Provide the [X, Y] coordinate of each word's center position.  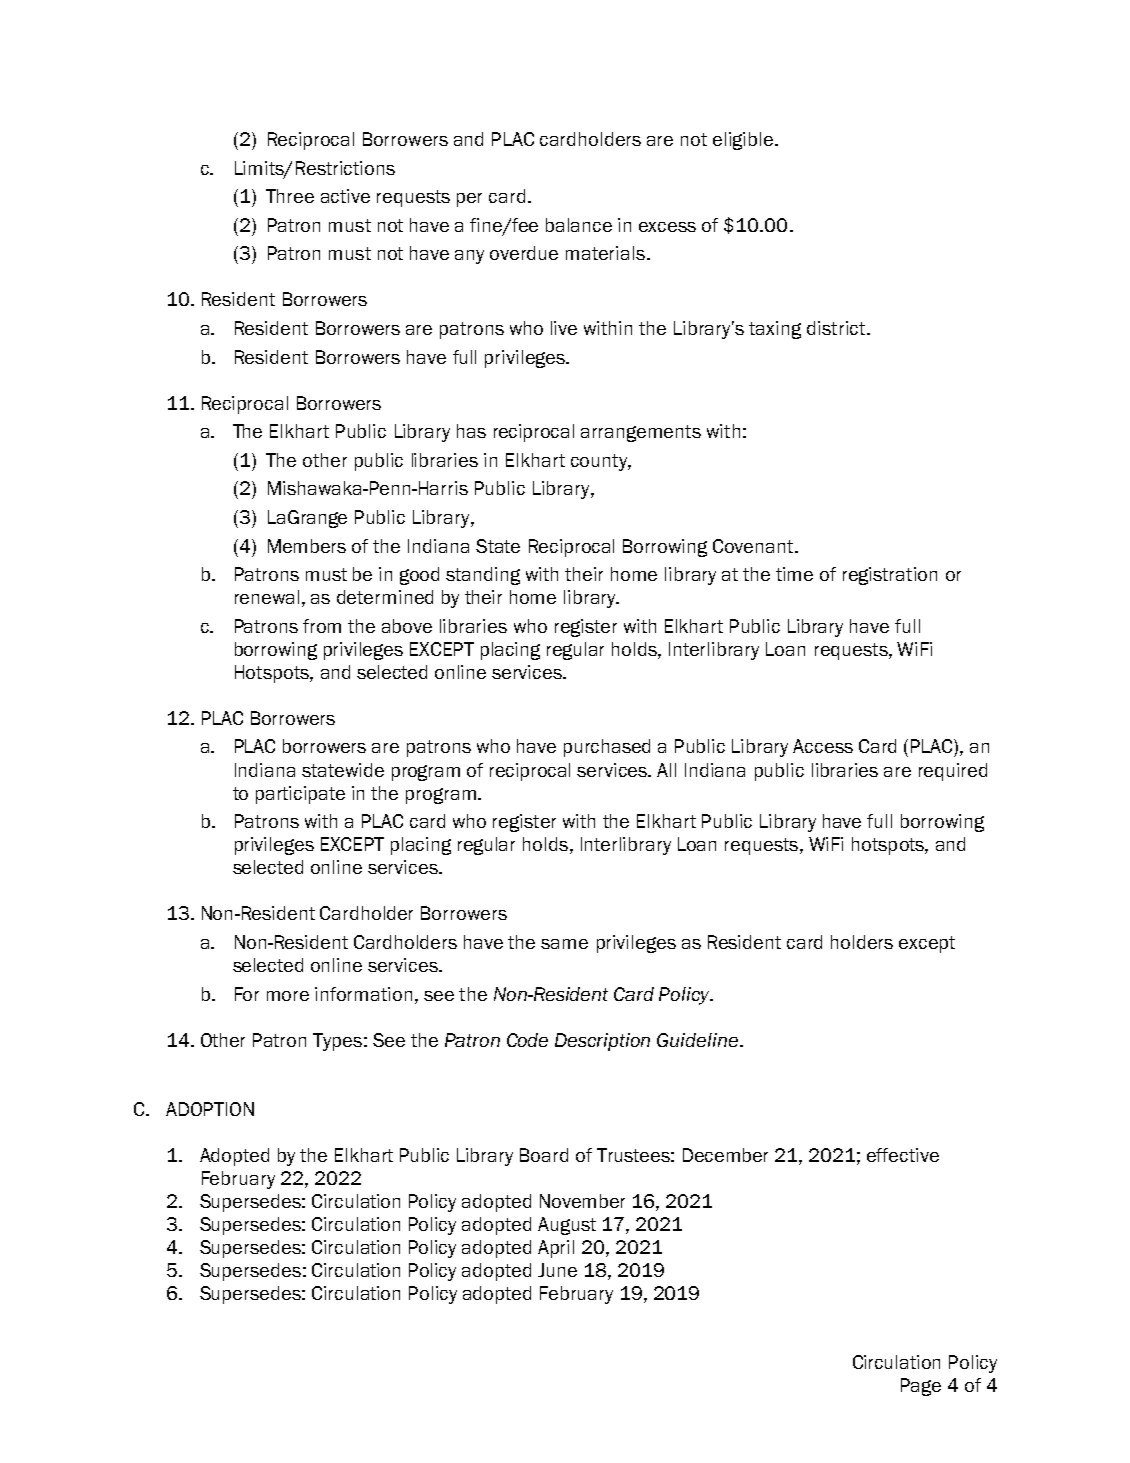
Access [823, 746]
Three [290, 196]
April [556, 1249]
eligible [743, 141]
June [557, 1270]
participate [300, 795]
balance [579, 225]
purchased [607, 748]
